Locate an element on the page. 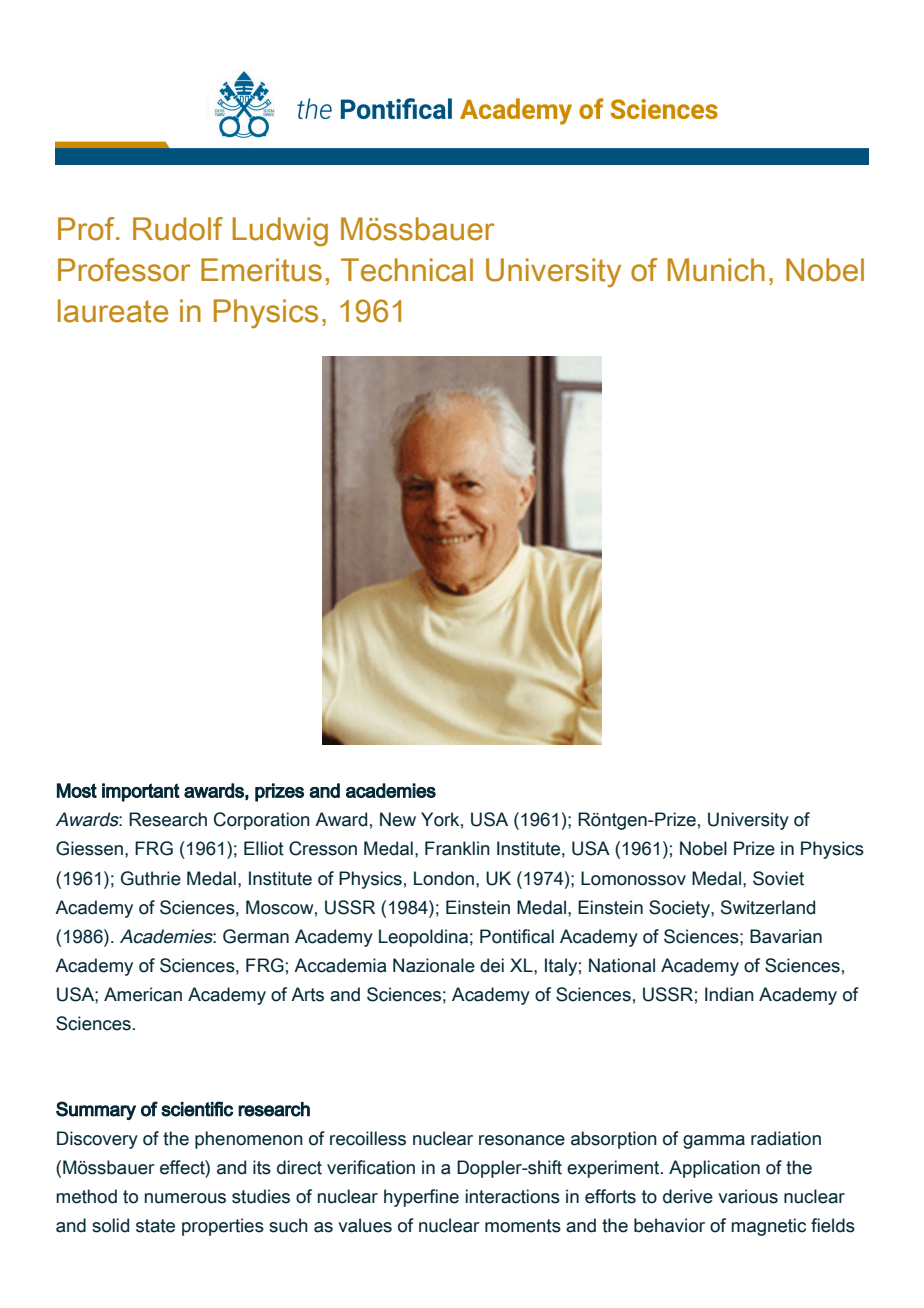  Rudolf is located at coordinates (178, 229).
